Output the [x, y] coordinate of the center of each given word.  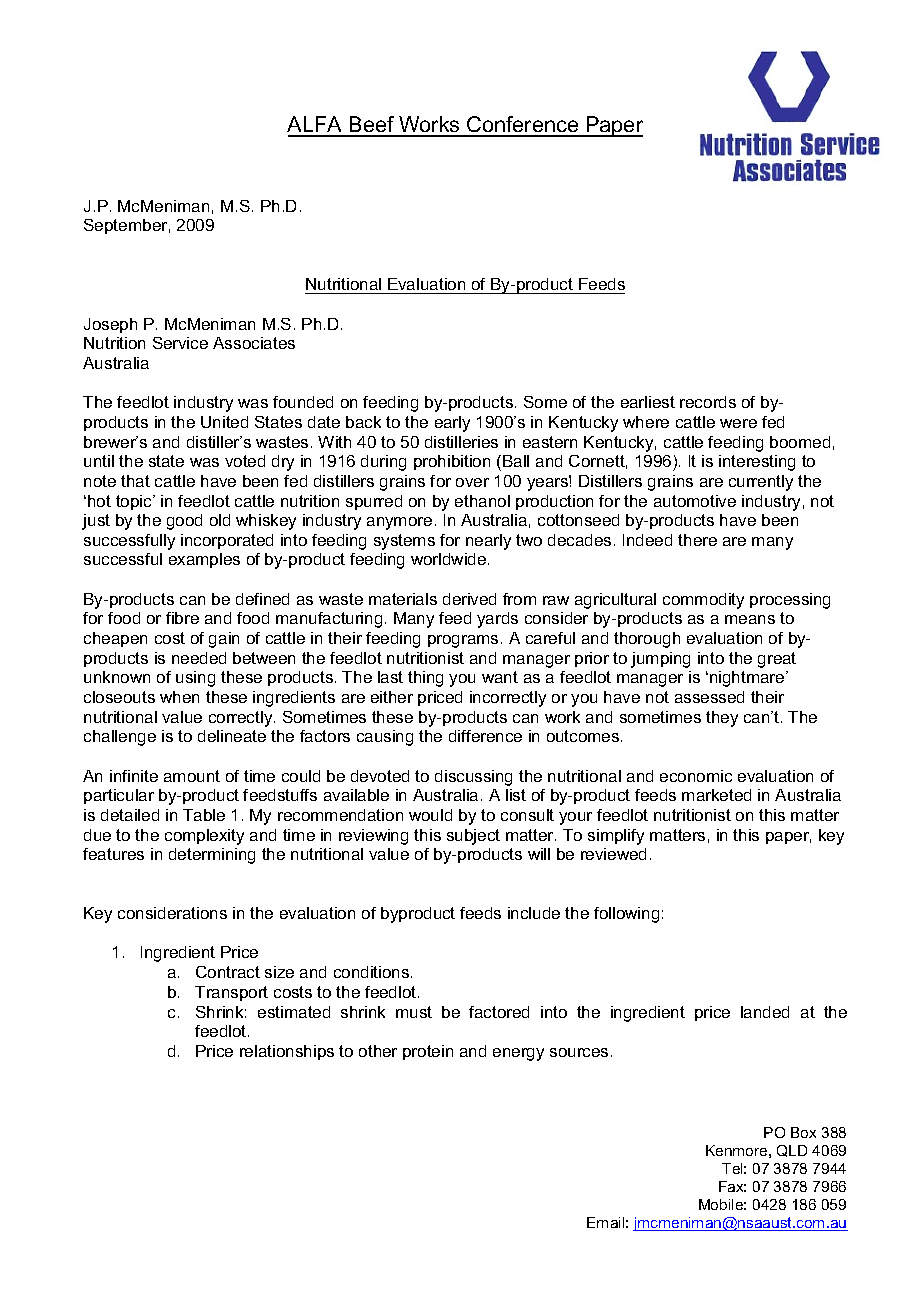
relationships [287, 1052]
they [722, 719]
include [534, 913]
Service [180, 343]
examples [204, 560]
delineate [232, 736]
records [708, 402]
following [626, 915]
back [363, 422]
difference [485, 736]
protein [428, 1052]
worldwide [450, 559]
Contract [228, 972]
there [697, 540]
